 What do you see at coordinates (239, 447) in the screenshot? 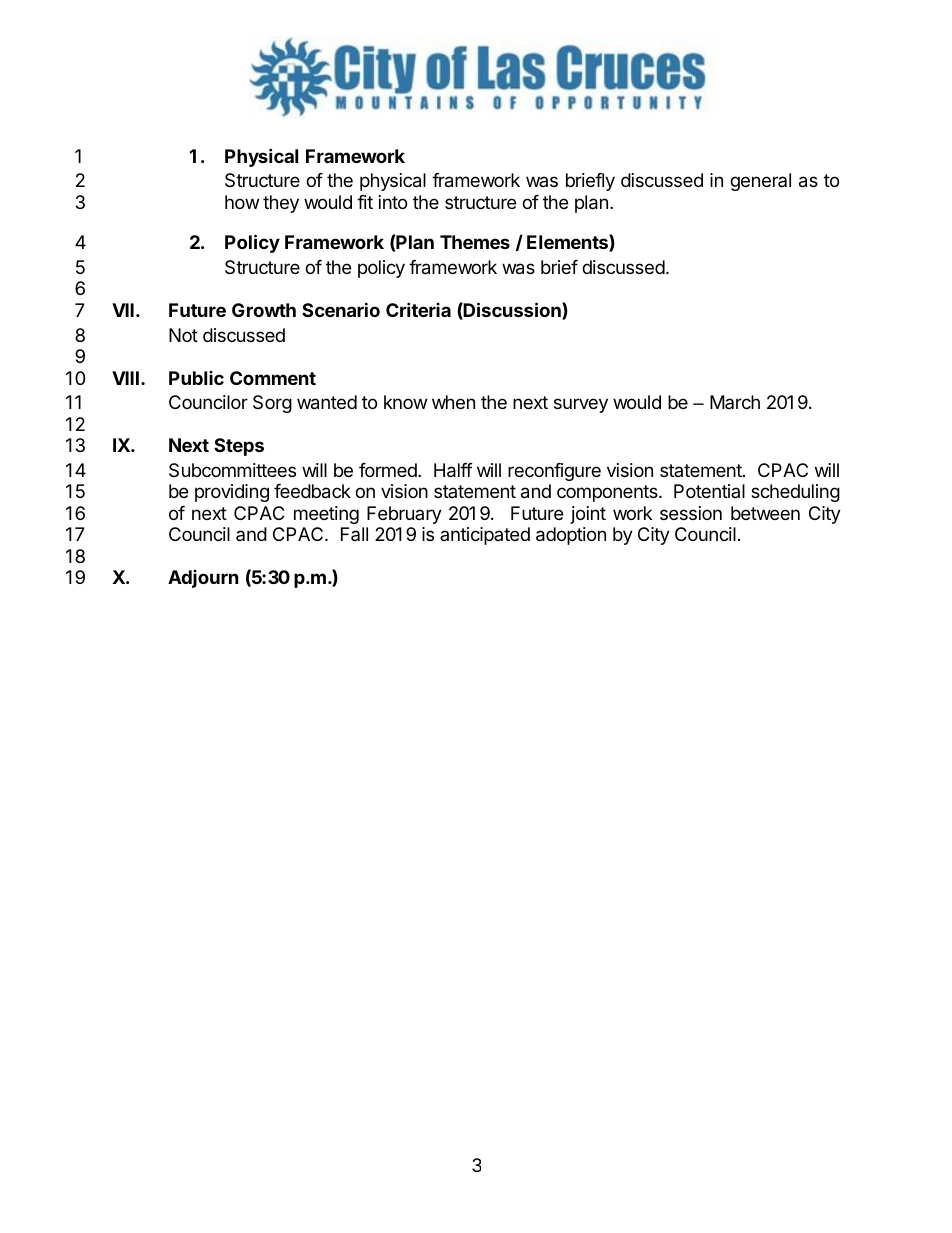
I see `Steps` at bounding box center [239, 447].
